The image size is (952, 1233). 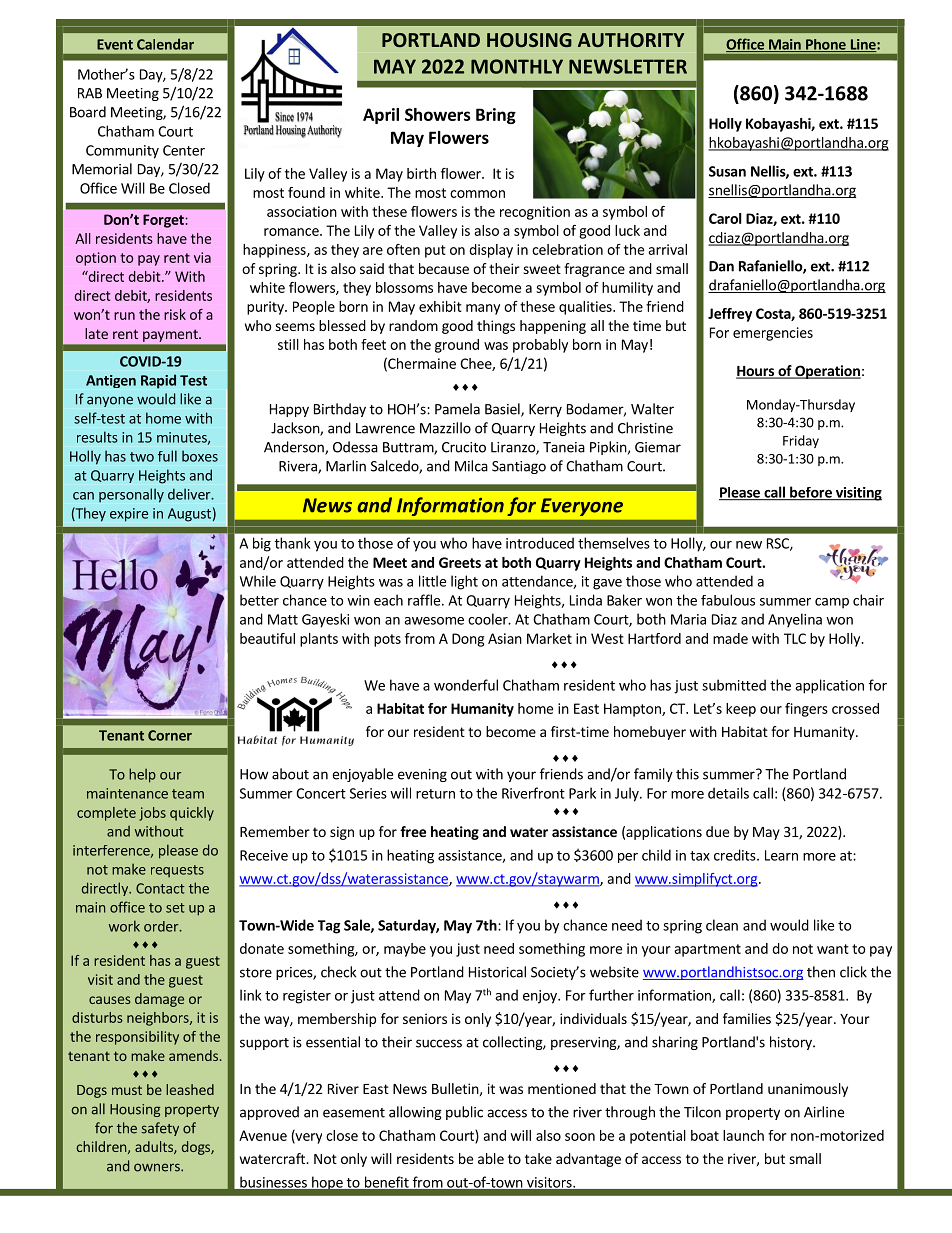 I want to click on Historical, so click(x=497, y=972).
